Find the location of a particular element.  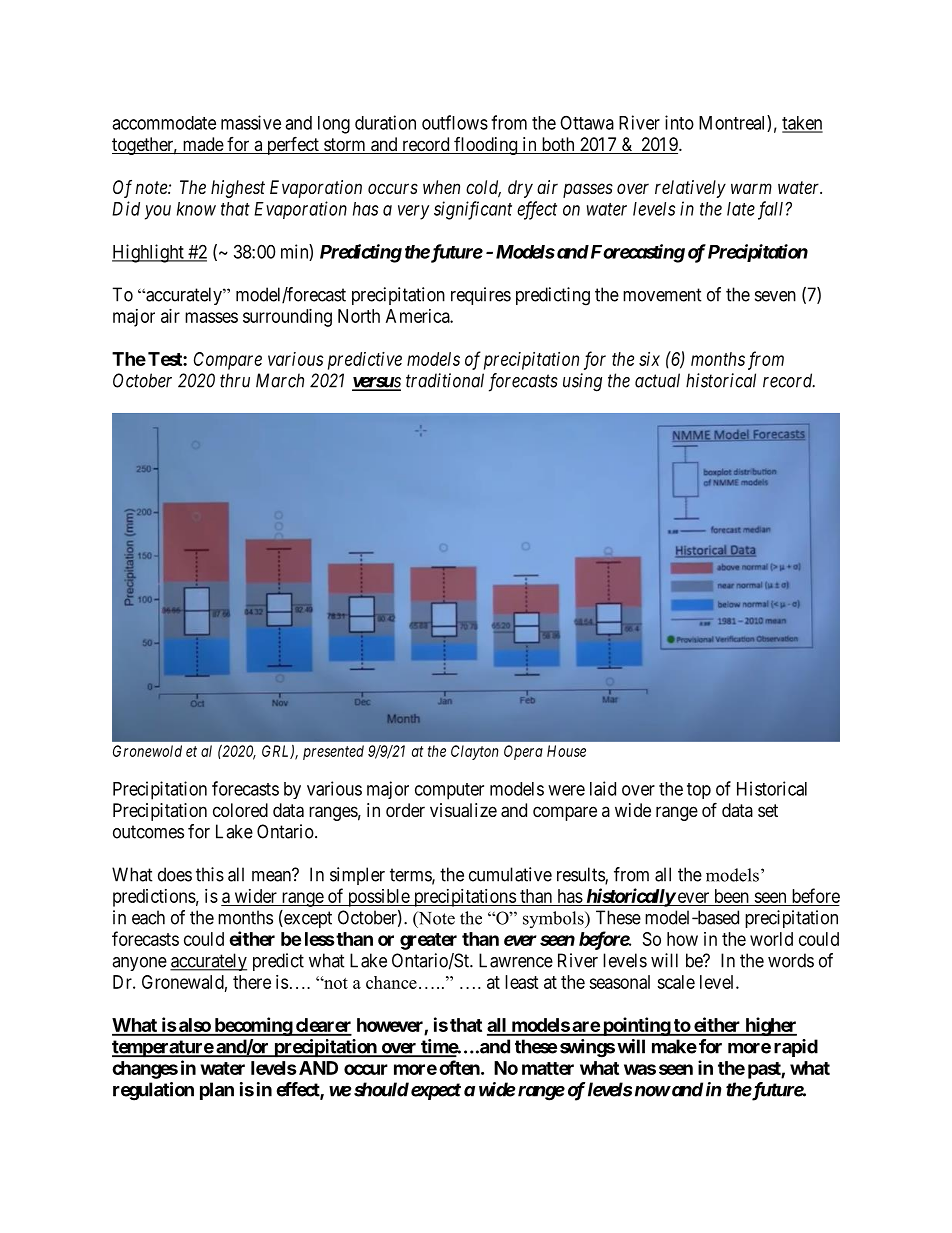

presented is located at coordinates (333, 752).
